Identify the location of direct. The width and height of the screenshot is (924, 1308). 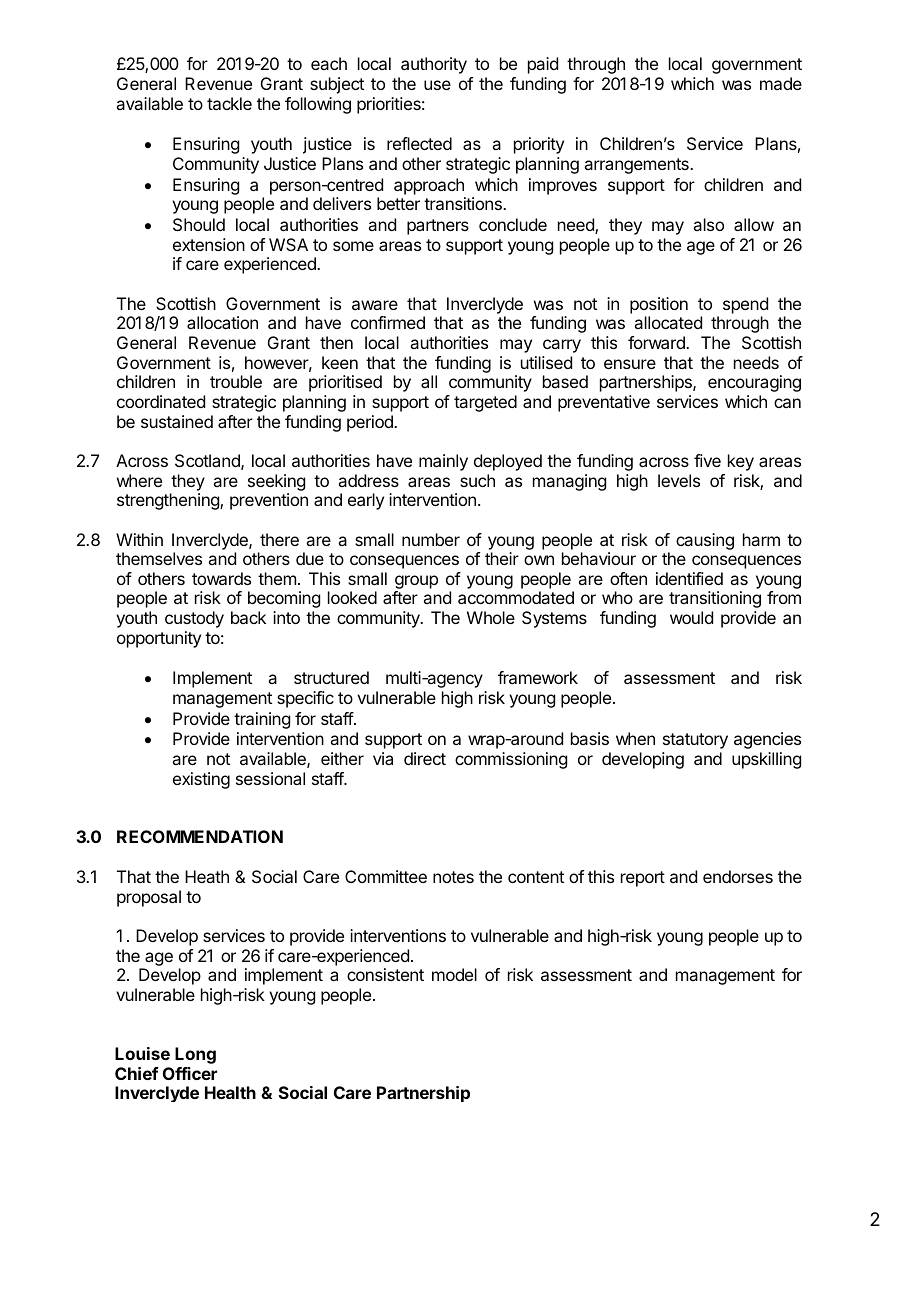
(425, 758).
